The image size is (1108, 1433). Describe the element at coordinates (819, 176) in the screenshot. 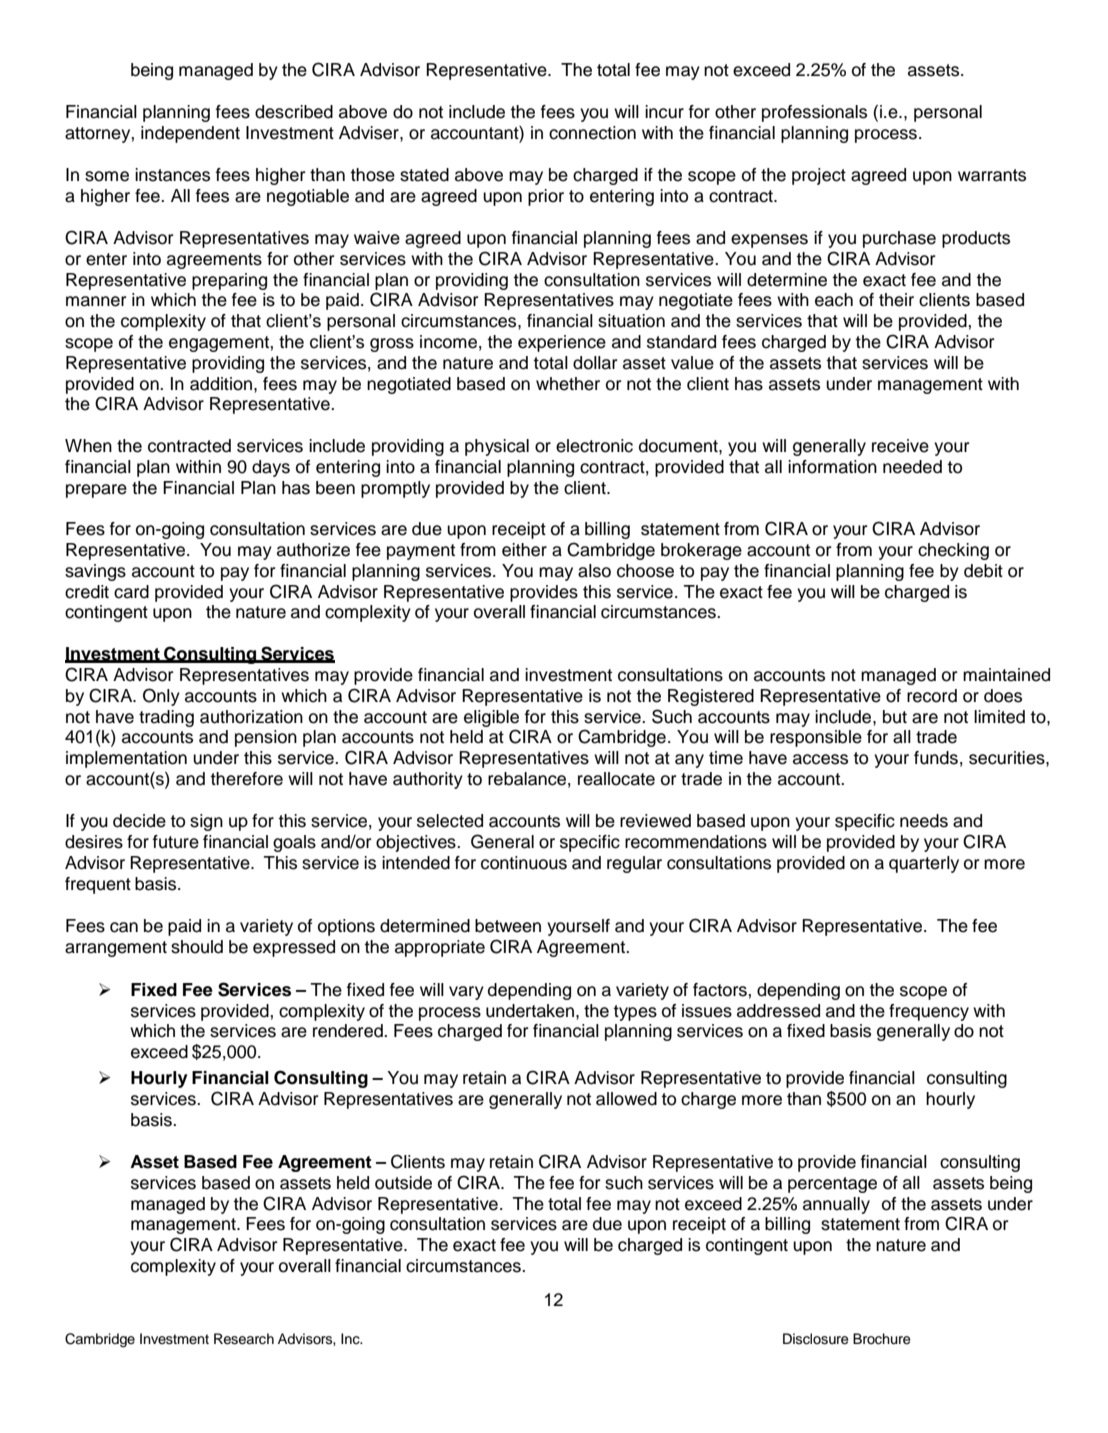

I see `project` at that location.
